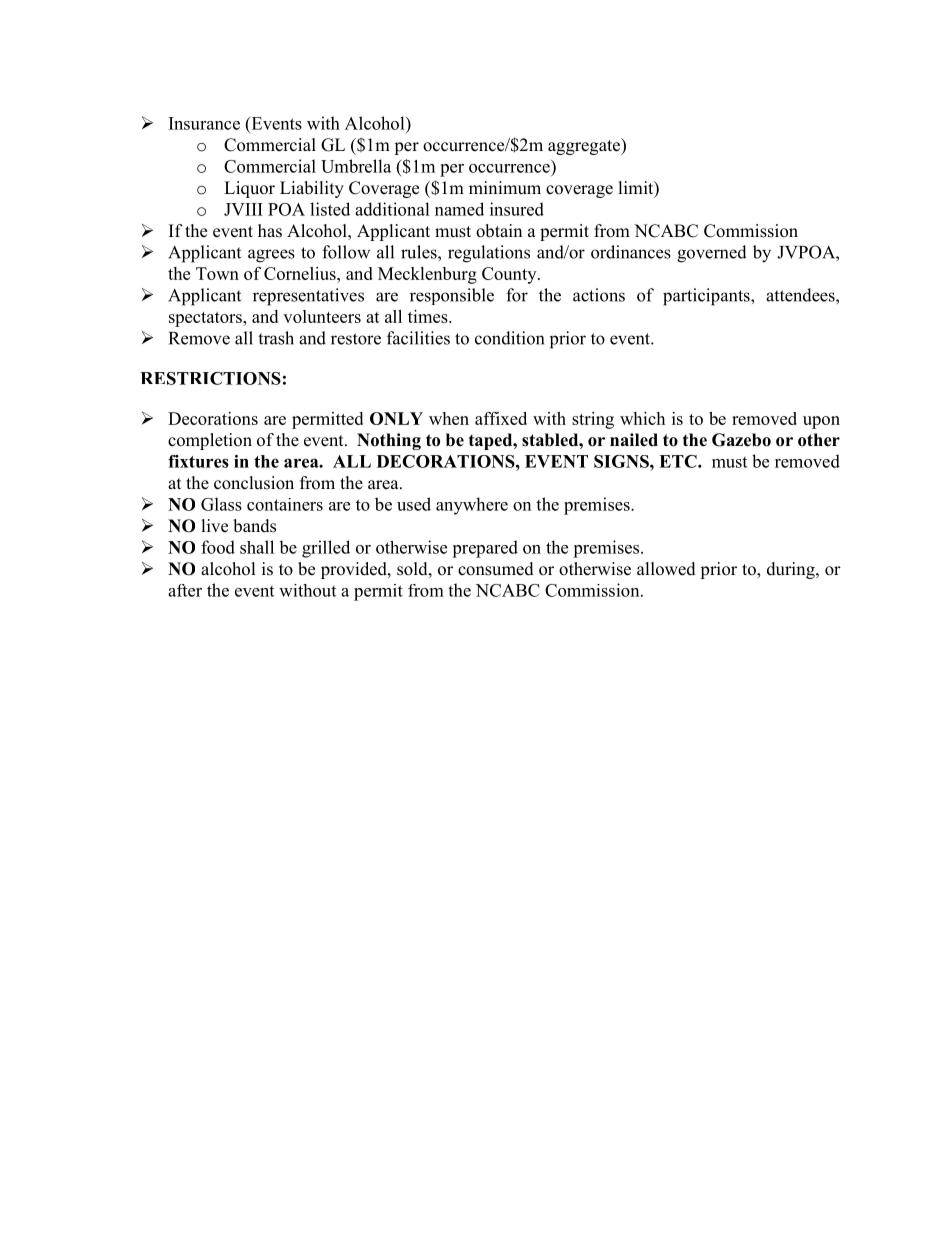 The height and width of the screenshot is (1233, 952). Describe the element at coordinates (270, 231) in the screenshot. I see `has` at that location.
